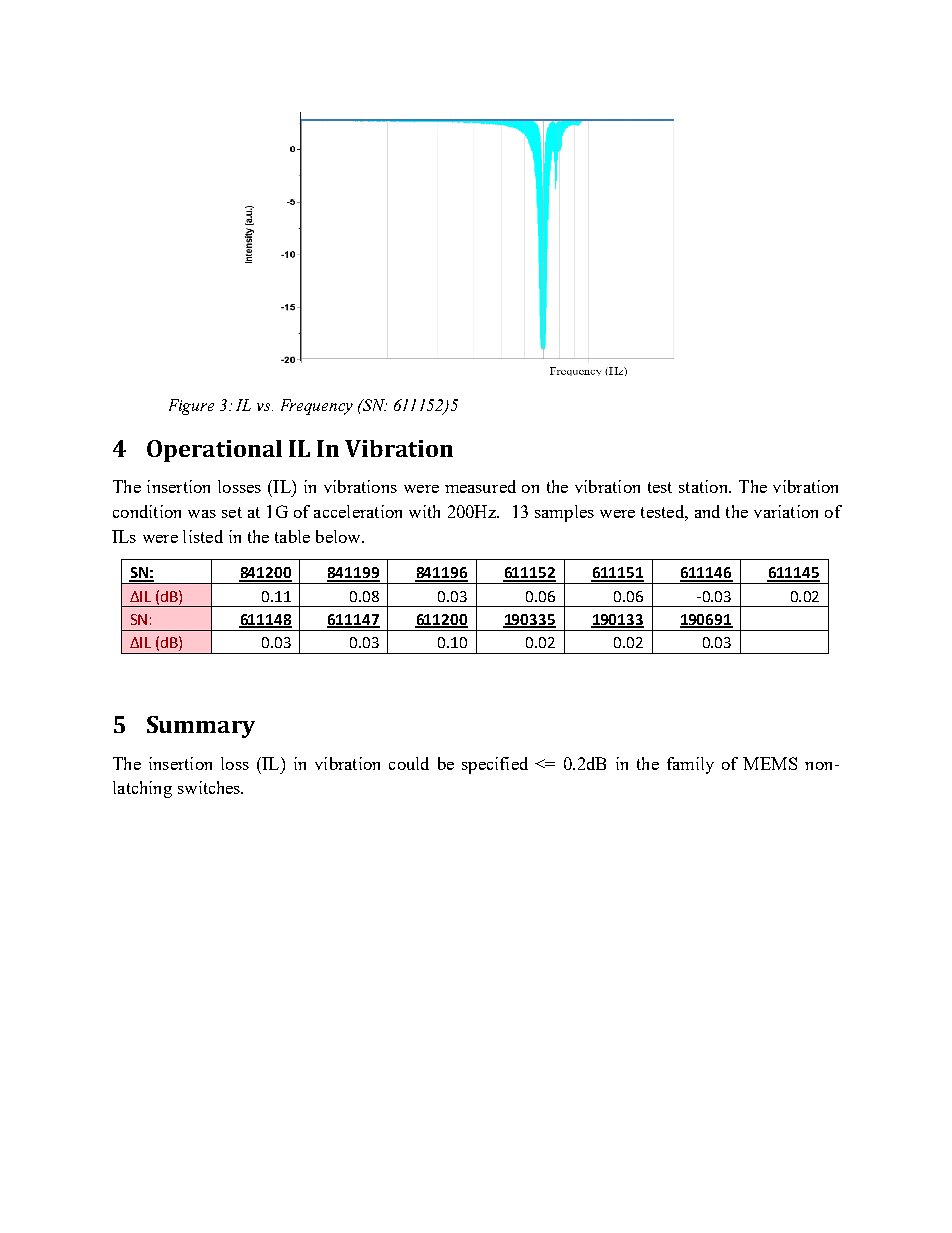 Image resolution: width=952 pixels, height=1233 pixels. Describe the element at coordinates (424, 511) in the image. I see `with` at that location.
